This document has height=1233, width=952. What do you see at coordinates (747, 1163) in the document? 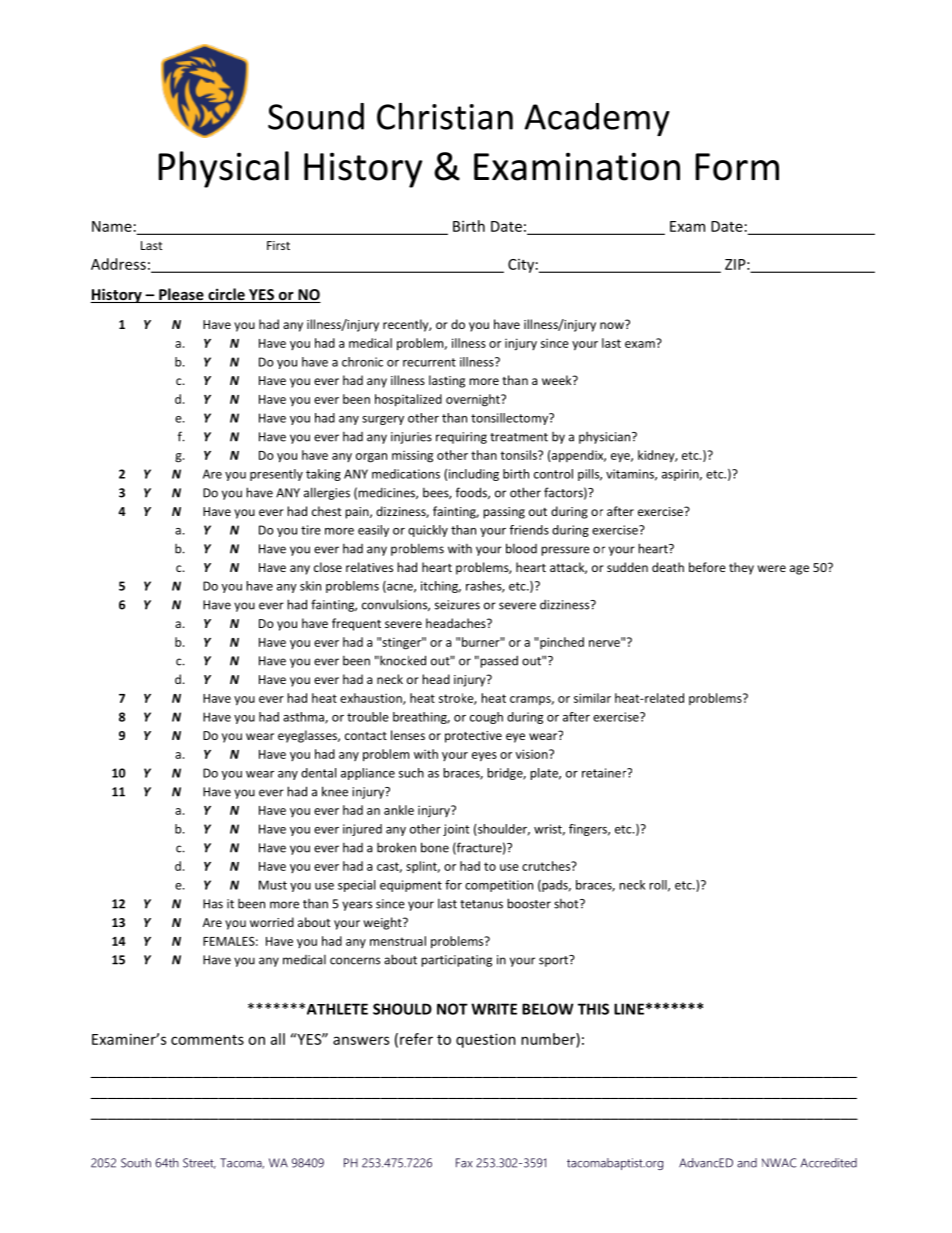
I see `and` at bounding box center [747, 1163].
